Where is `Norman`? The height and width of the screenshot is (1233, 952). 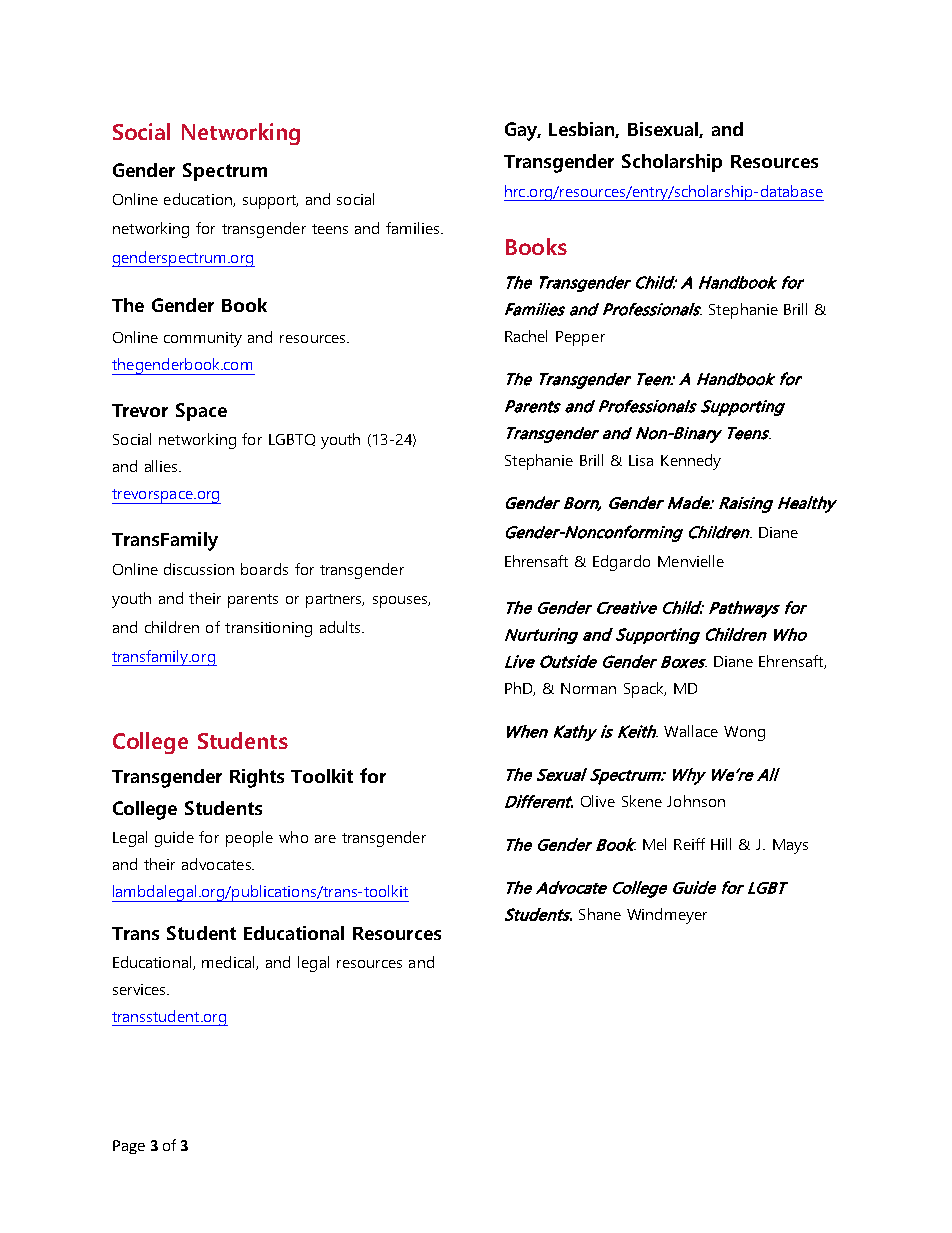 Norman is located at coordinates (588, 688).
